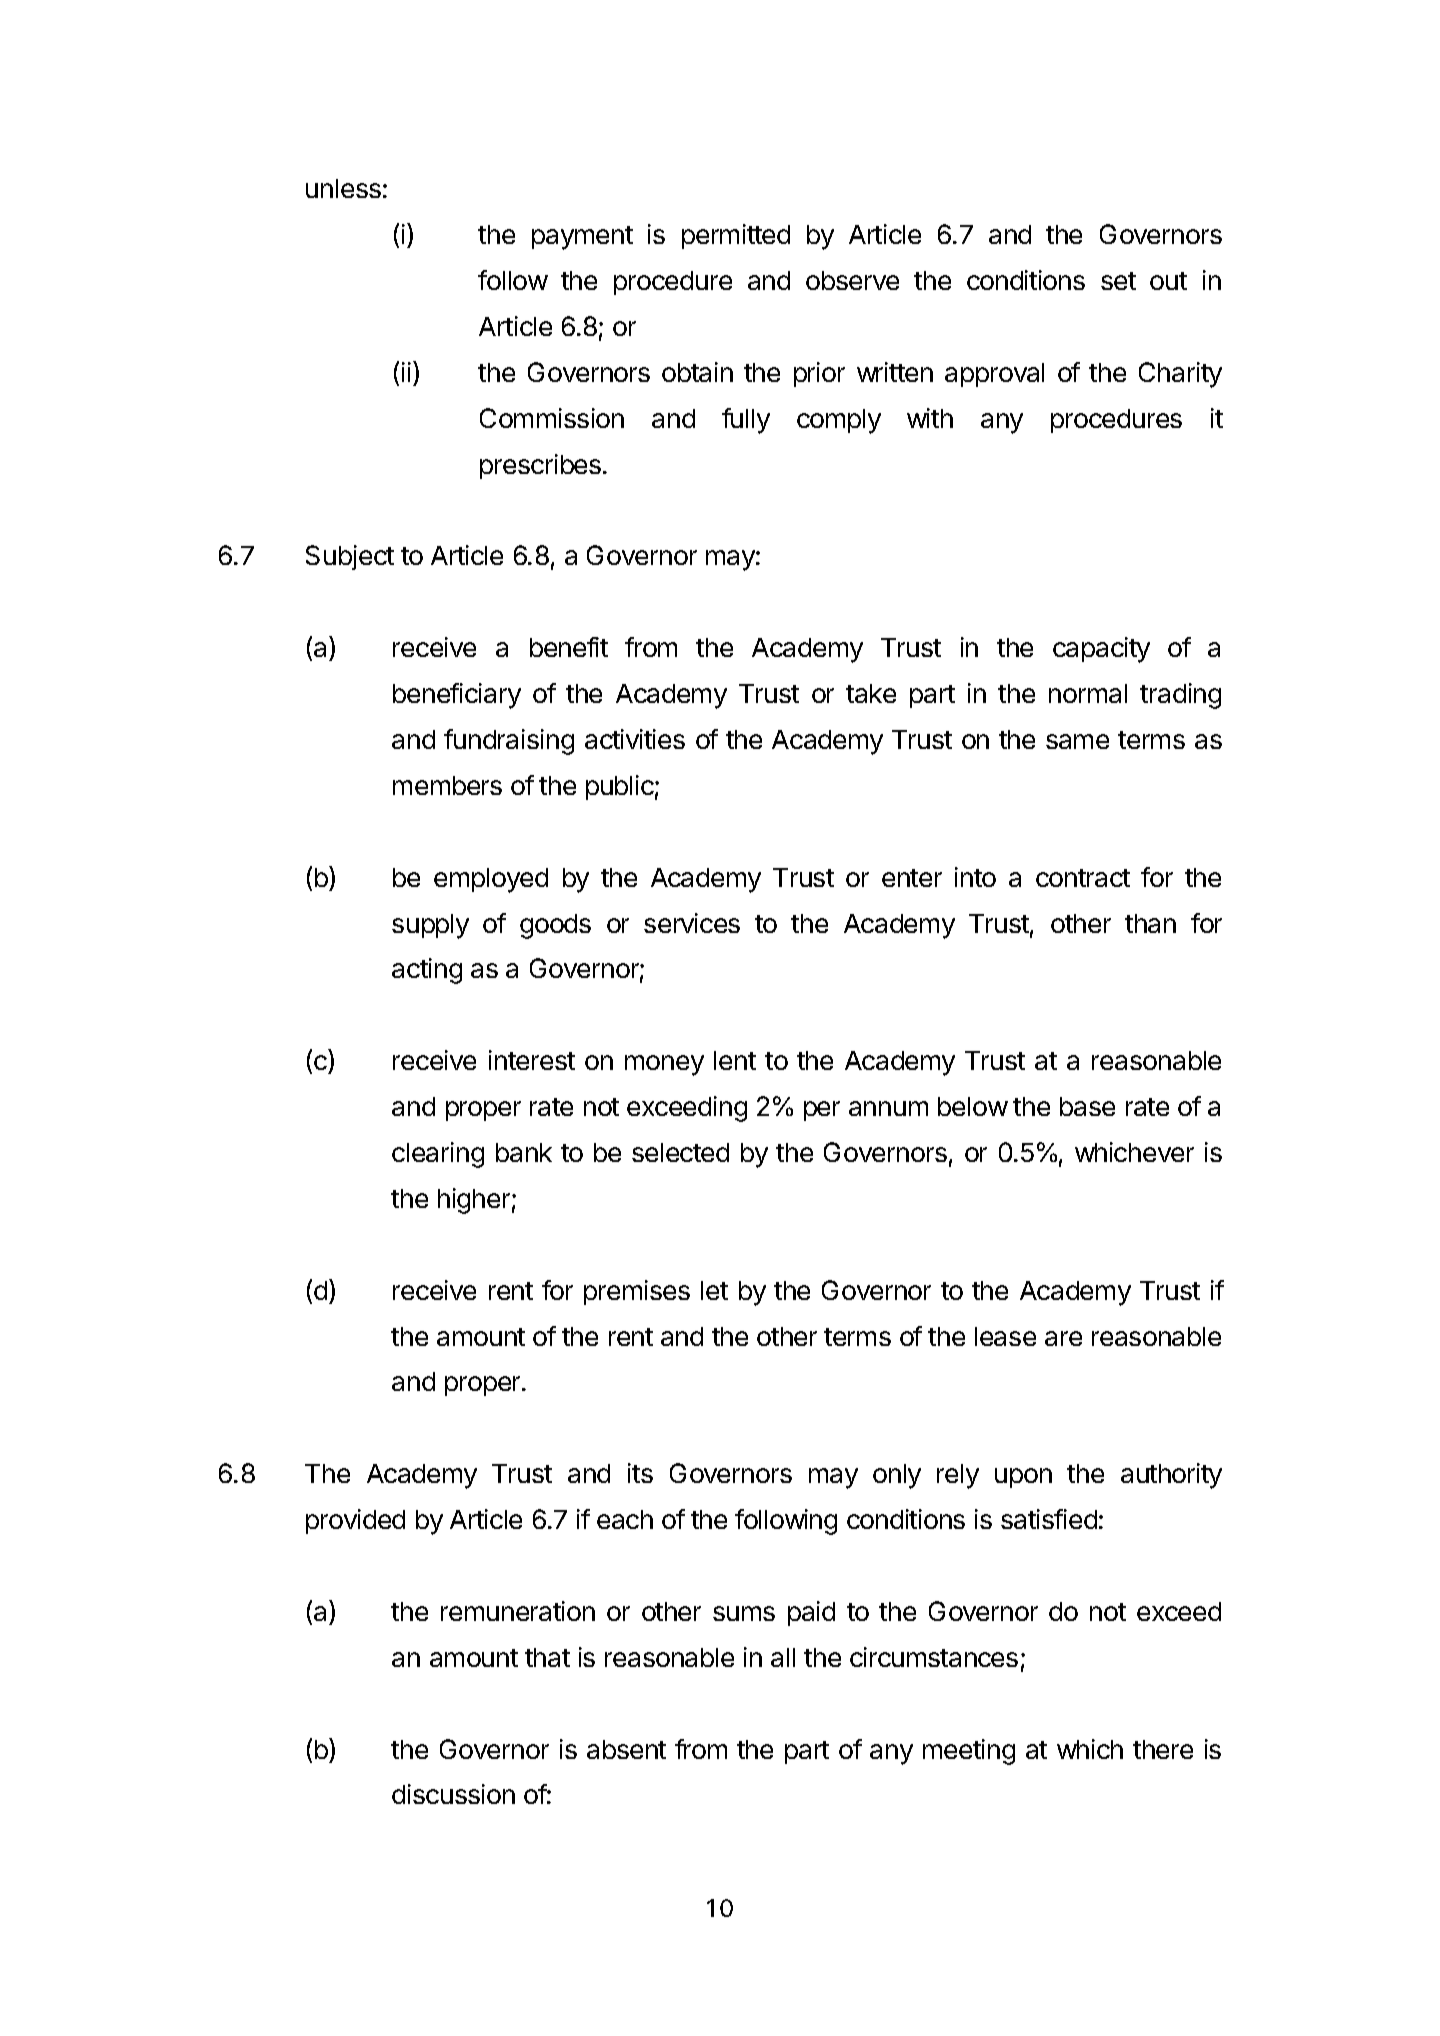 The width and height of the document is (1440, 2036). What do you see at coordinates (453, 1794) in the document?
I see `discussion` at bounding box center [453, 1794].
